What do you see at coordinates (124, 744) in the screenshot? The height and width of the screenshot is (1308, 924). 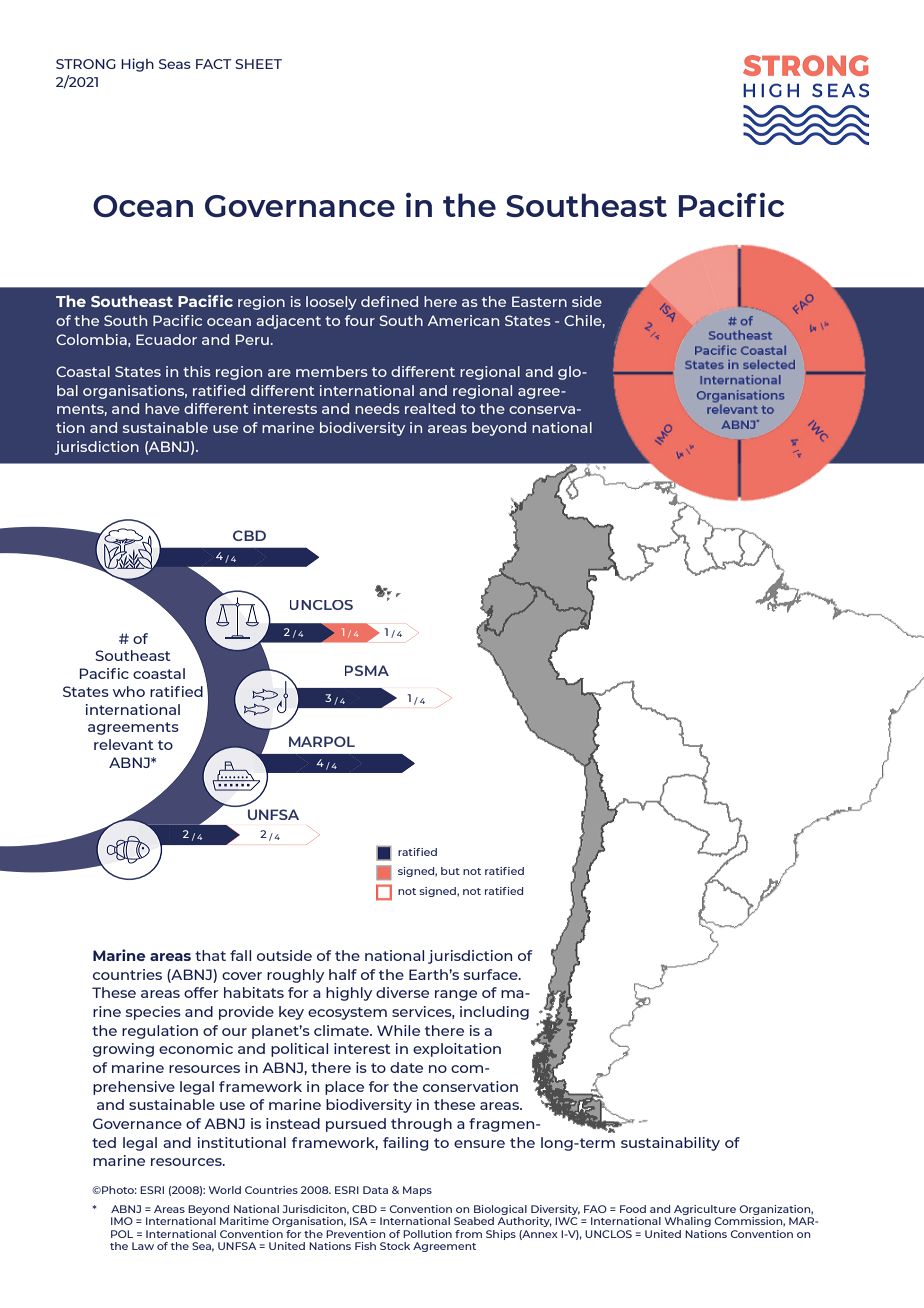 I see `relevant` at bounding box center [124, 744].
